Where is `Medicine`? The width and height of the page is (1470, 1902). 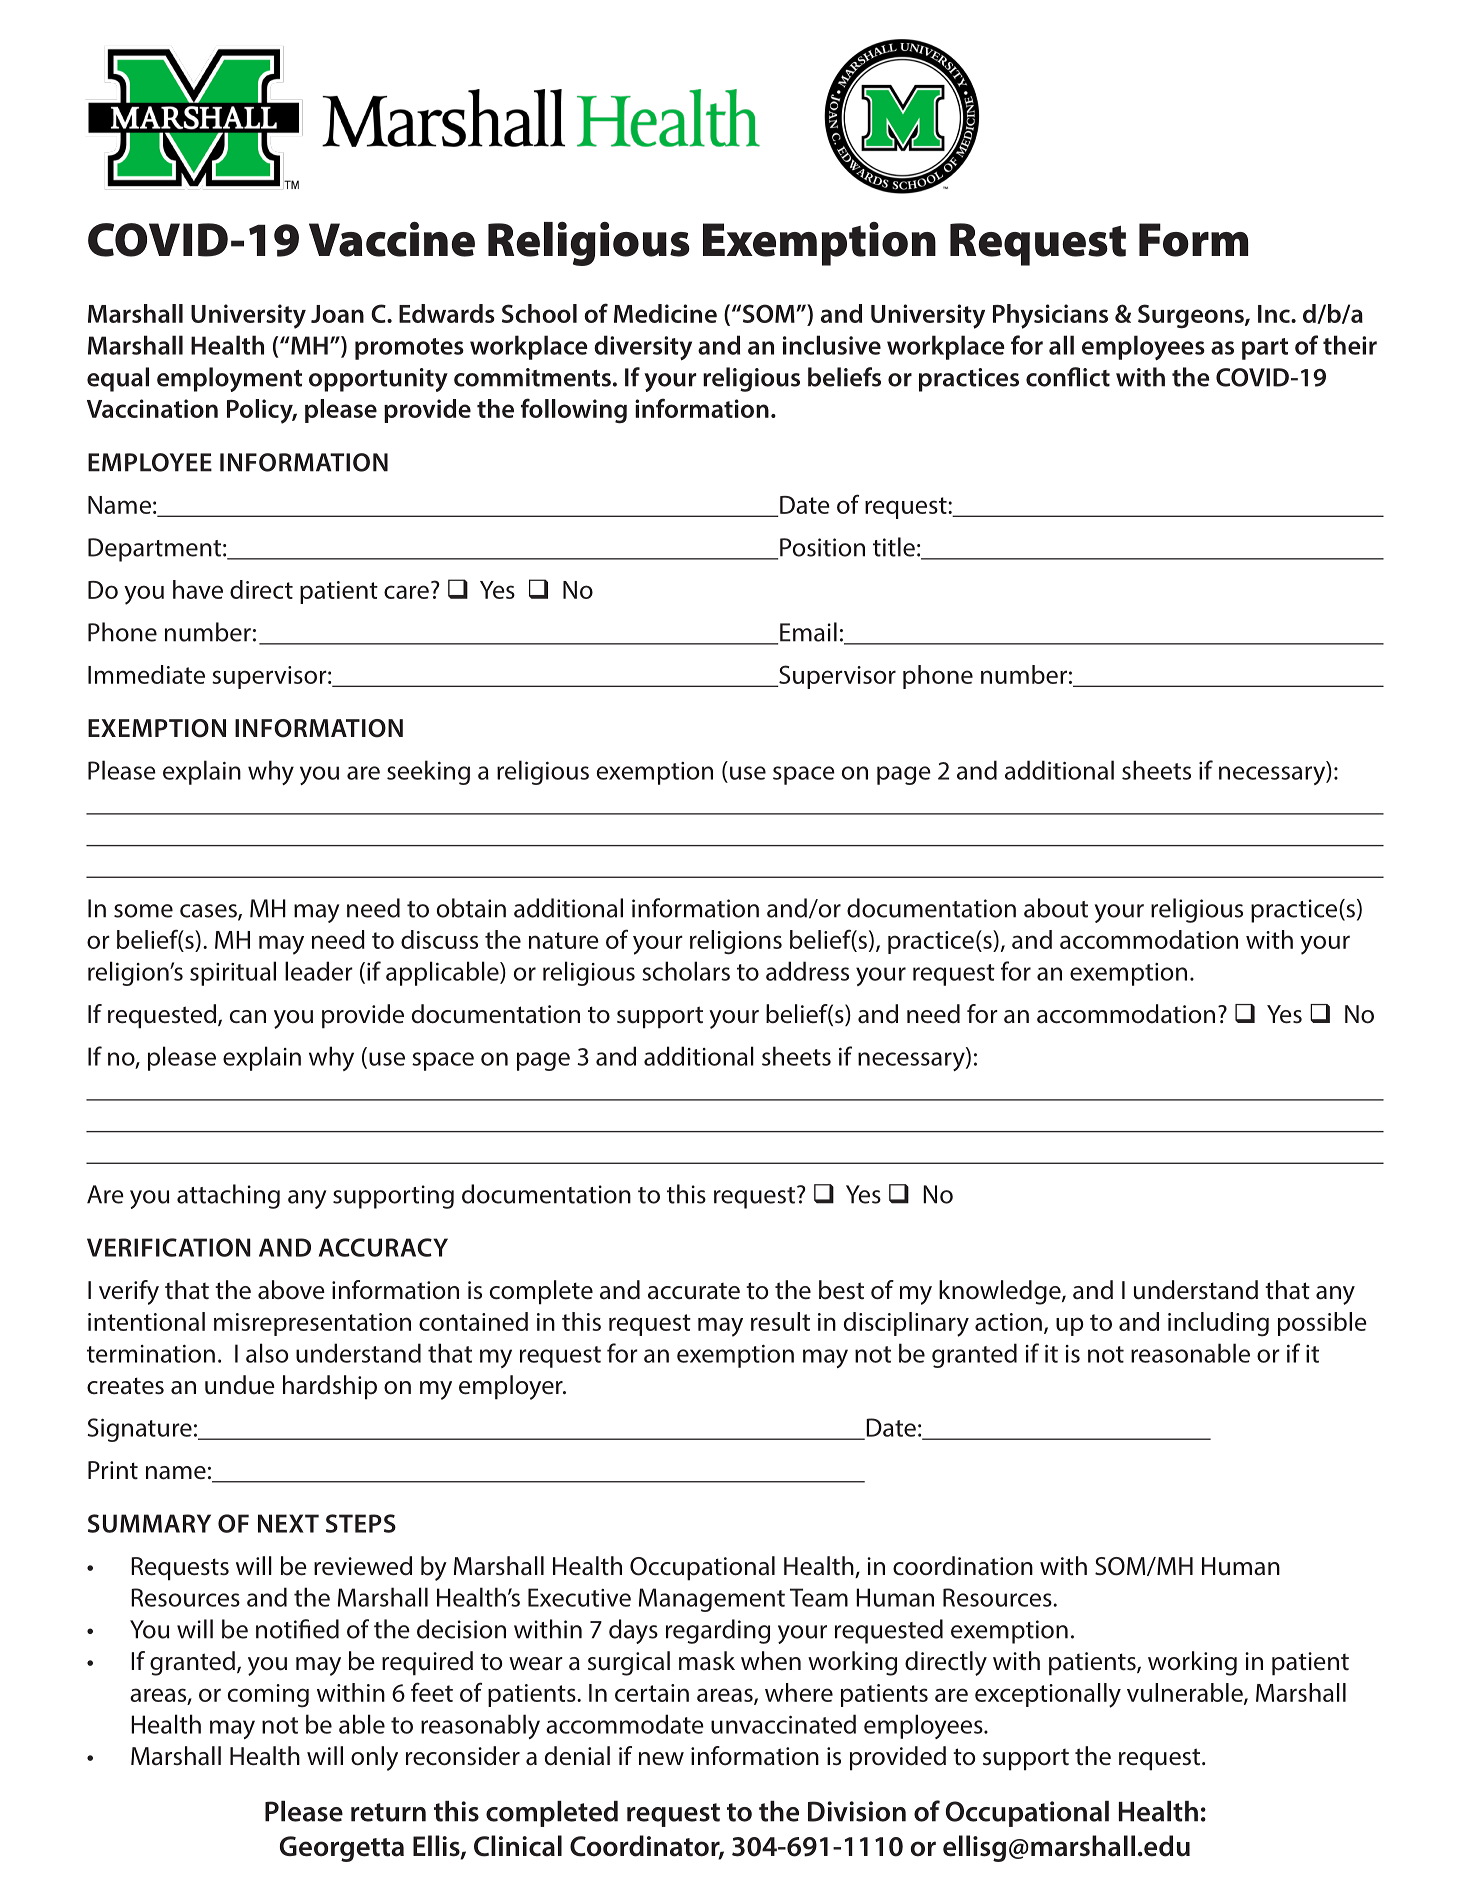 Medicine is located at coordinates (665, 313).
